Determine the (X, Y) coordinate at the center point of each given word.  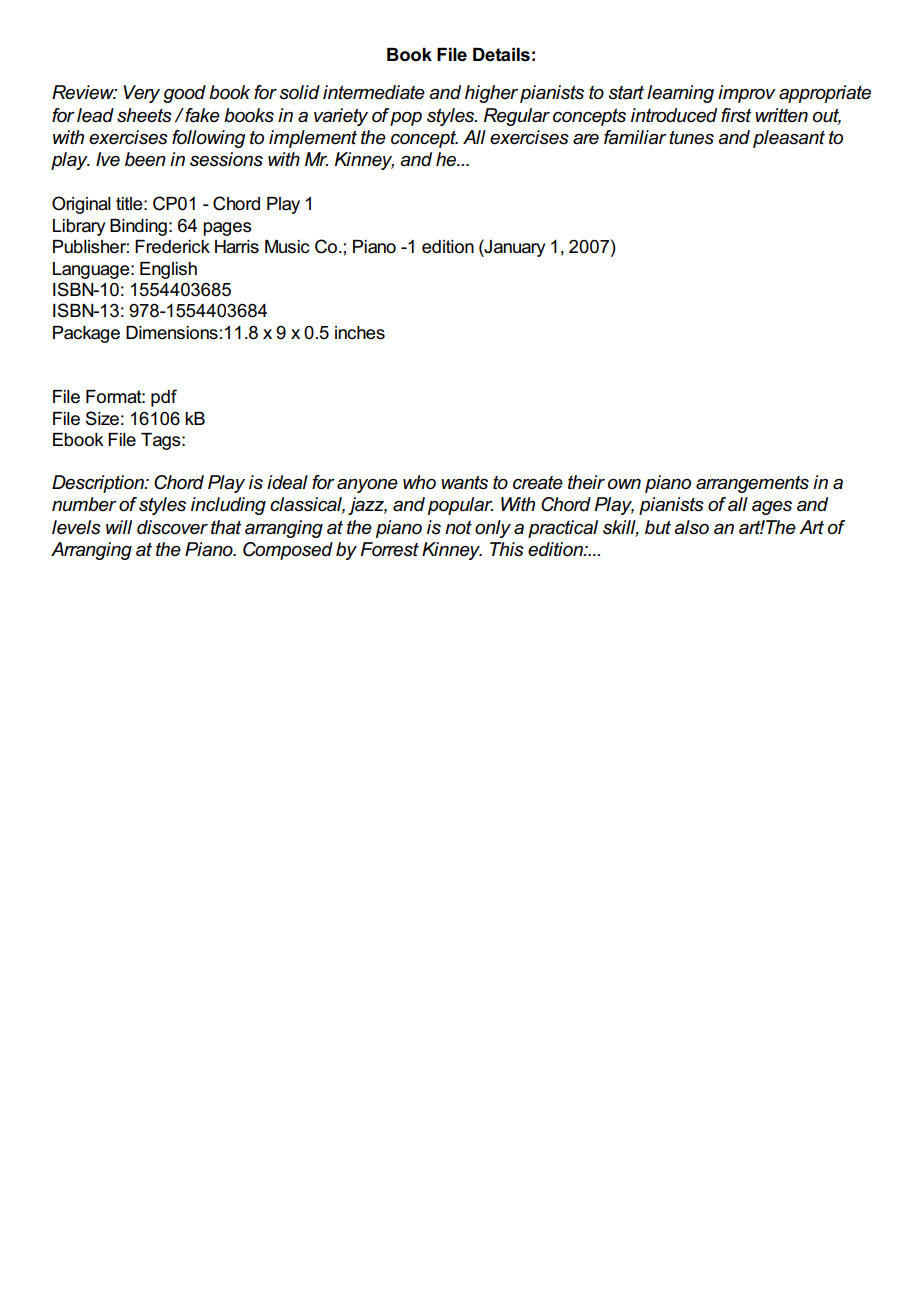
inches (360, 333)
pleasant (789, 139)
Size (102, 418)
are (586, 139)
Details (501, 55)
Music (287, 247)
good (184, 94)
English (168, 270)
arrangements (752, 484)
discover (172, 527)
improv (747, 94)
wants (464, 482)
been (145, 159)
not (458, 527)
